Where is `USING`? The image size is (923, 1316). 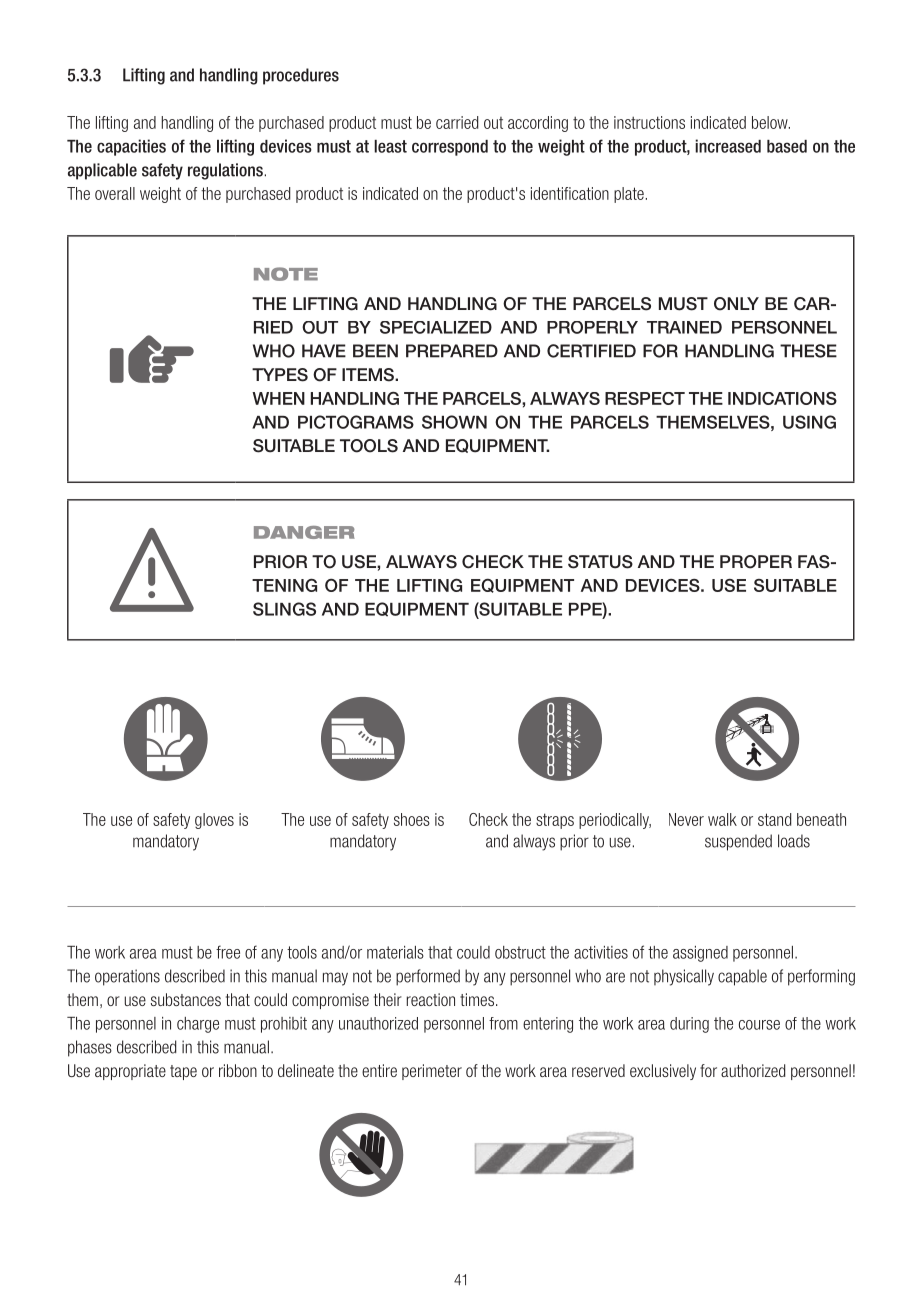 USING is located at coordinates (809, 422).
